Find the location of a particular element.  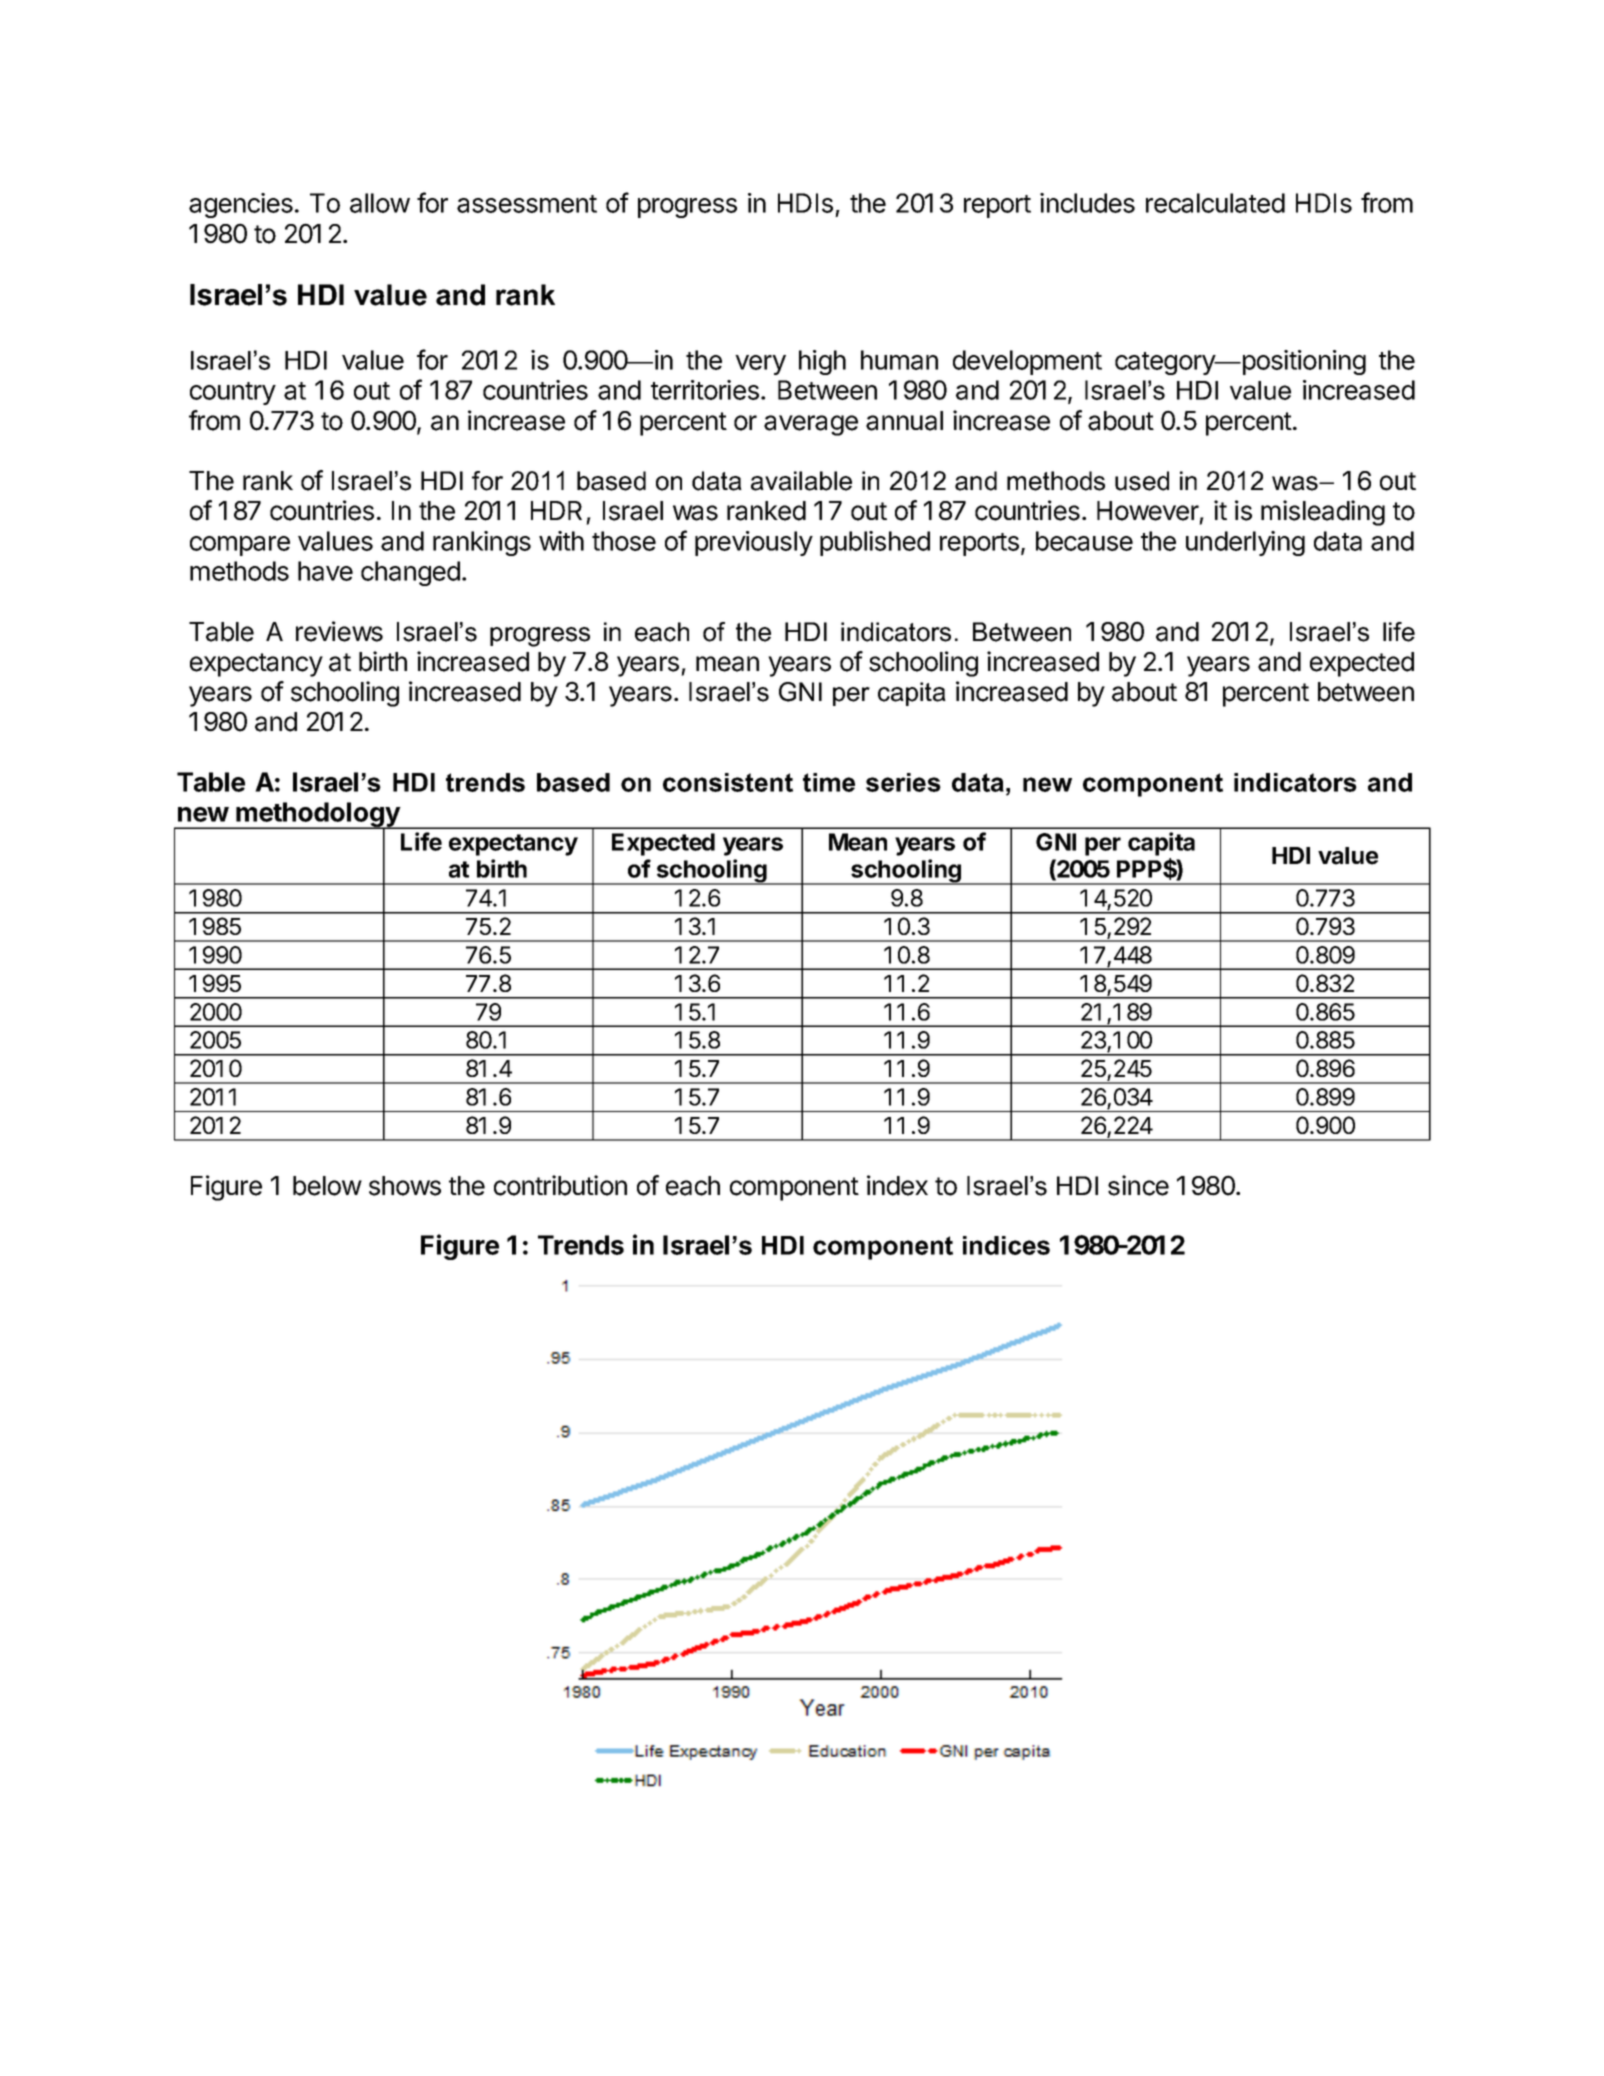

index is located at coordinates (897, 1185).
